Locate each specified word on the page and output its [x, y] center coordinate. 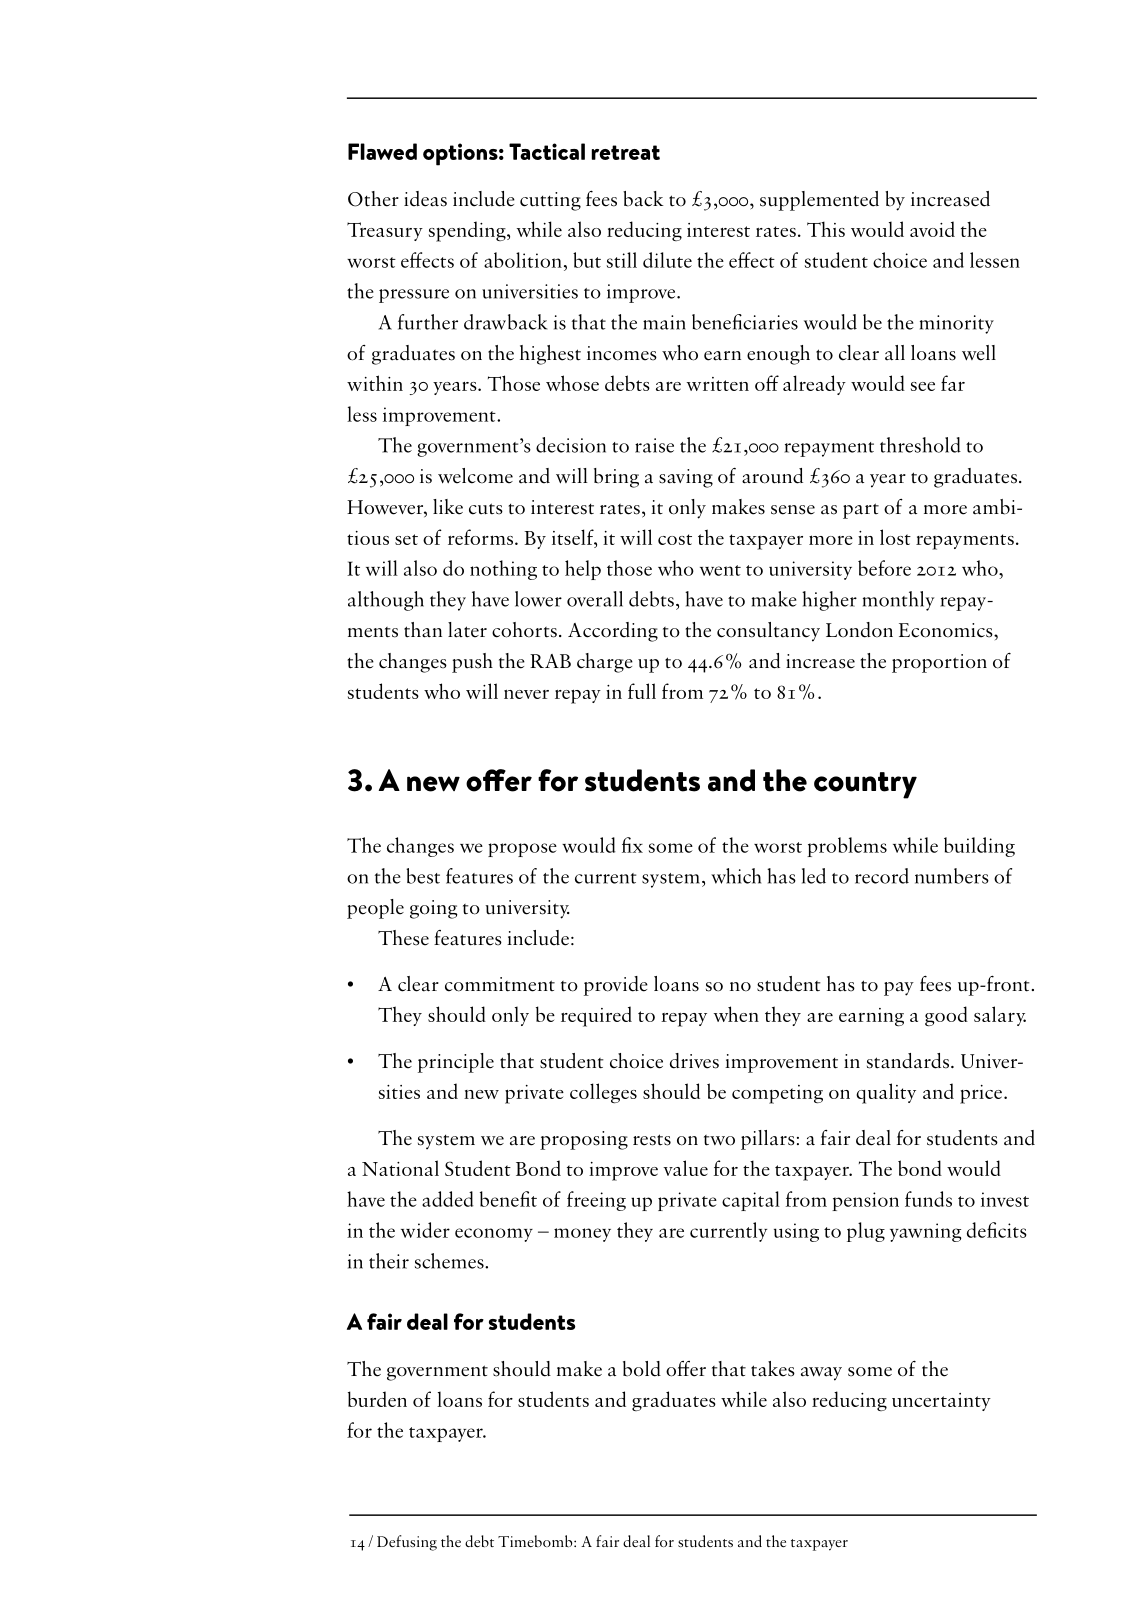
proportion [939, 663]
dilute [667, 260]
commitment [500, 984]
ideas [425, 199]
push [472, 663]
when [736, 1014]
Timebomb [536, 1541]
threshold [920, 445]
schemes [450, 1261]
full [642, 691]
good [946, 1016]
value [685, 1168]
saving [686, 478]
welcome [475, 476]
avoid [932, 229]
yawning [925, 1232]
